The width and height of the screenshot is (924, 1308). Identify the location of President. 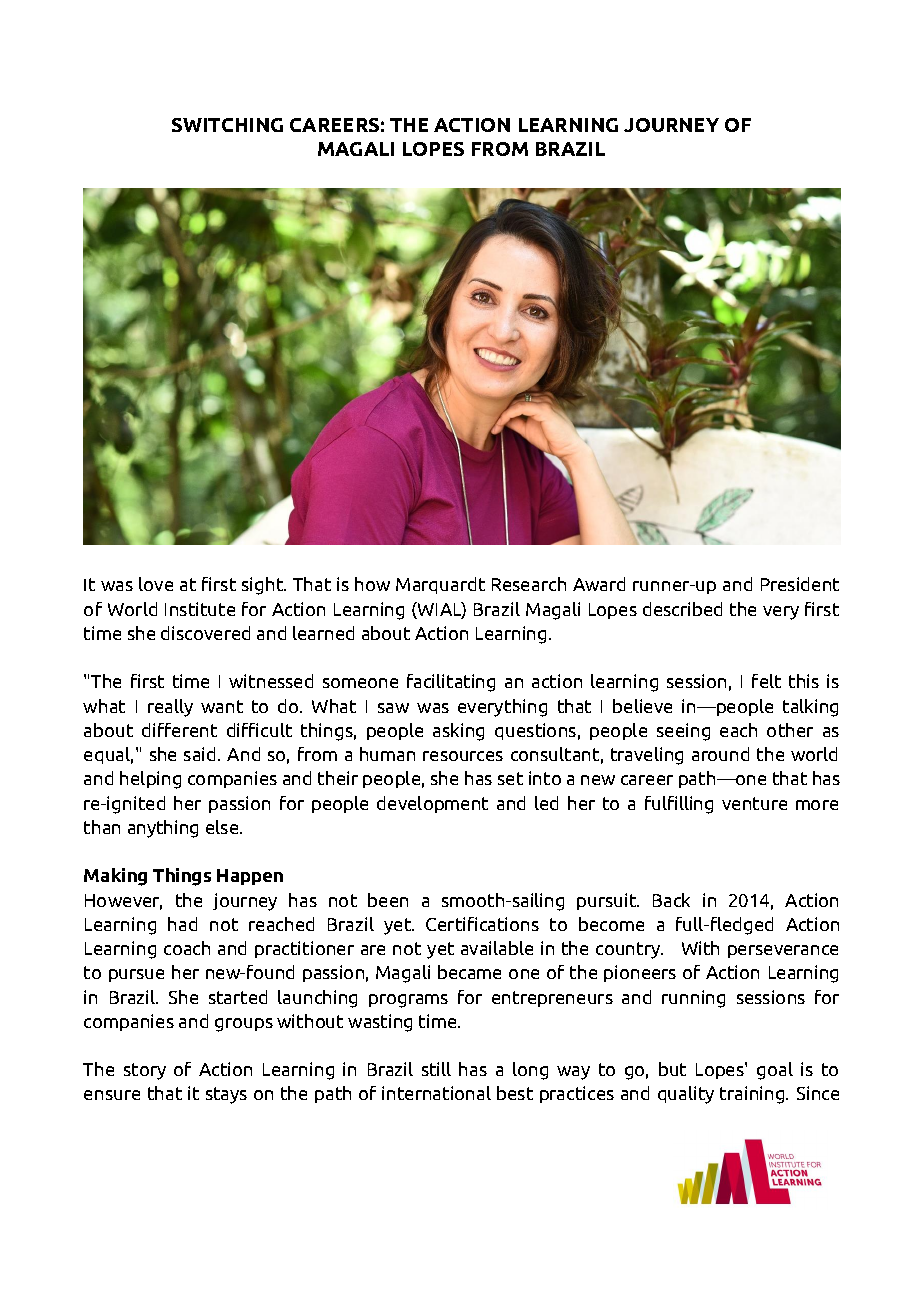
(800, 584).
